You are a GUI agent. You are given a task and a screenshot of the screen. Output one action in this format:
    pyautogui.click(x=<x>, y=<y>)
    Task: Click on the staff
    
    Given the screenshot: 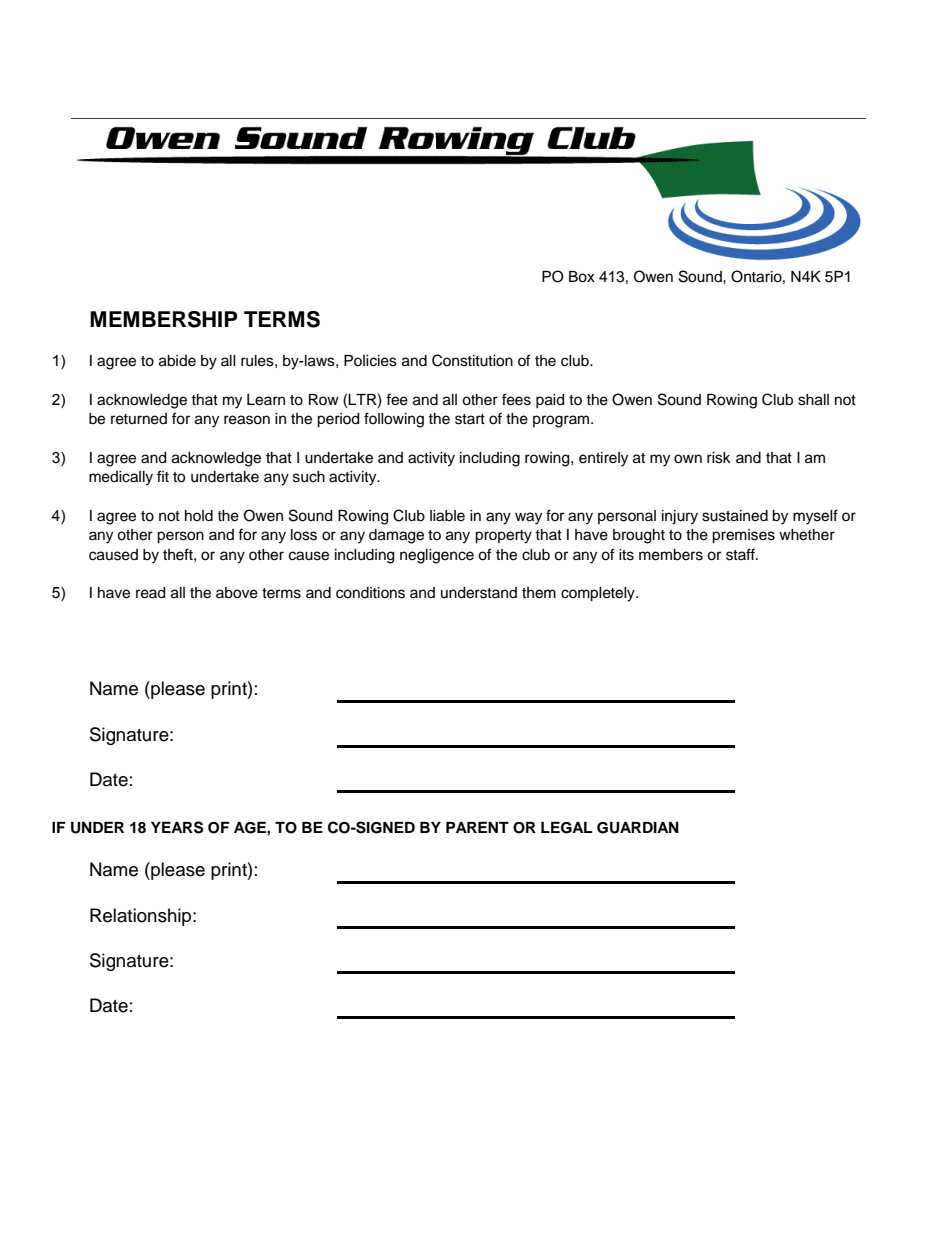 What is the action you would take?
    pyautogui.click(x=741, y=554)
